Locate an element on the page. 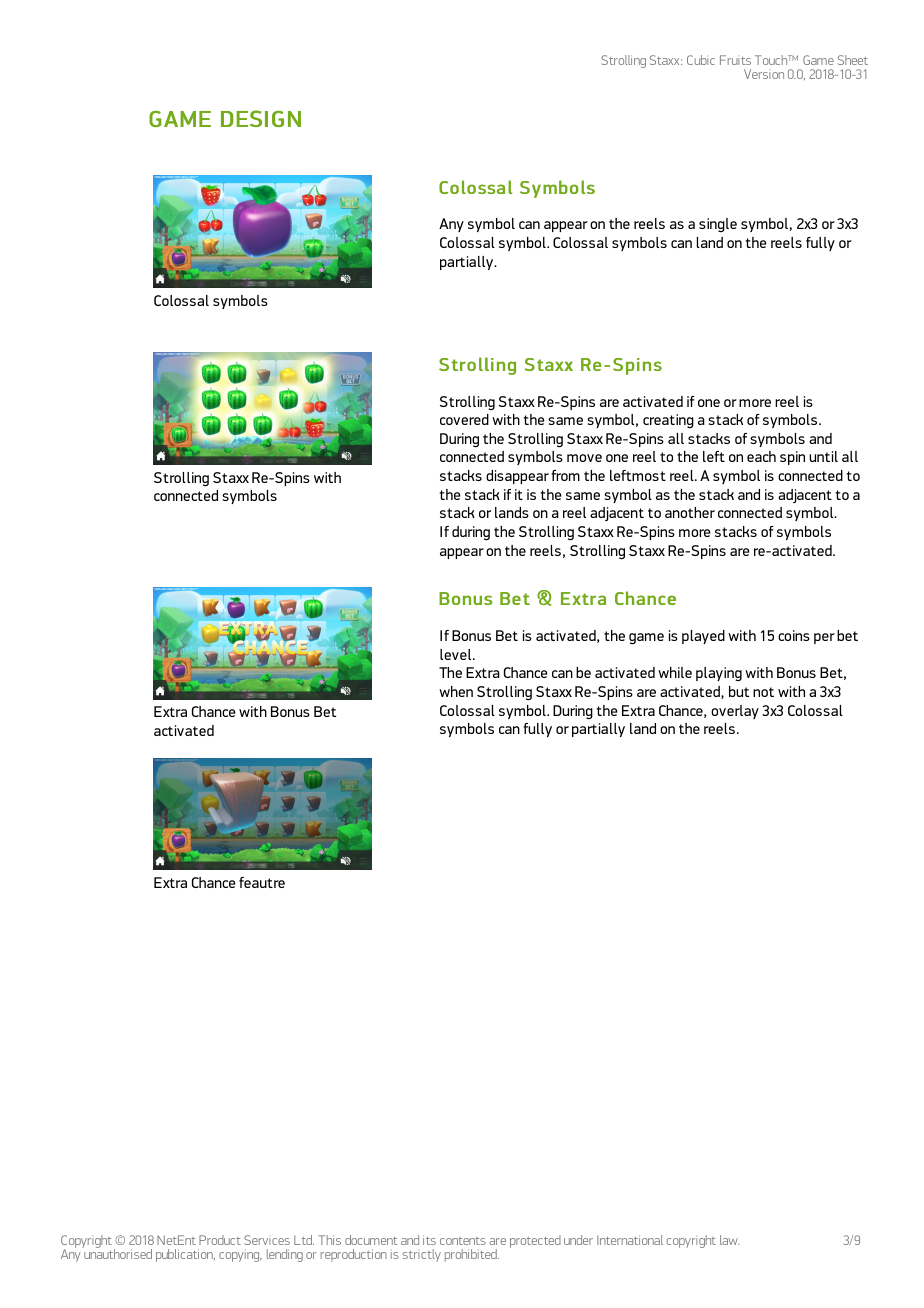 The height and width of the image is (1308, 924). move is located at coordinates (584, 458).
